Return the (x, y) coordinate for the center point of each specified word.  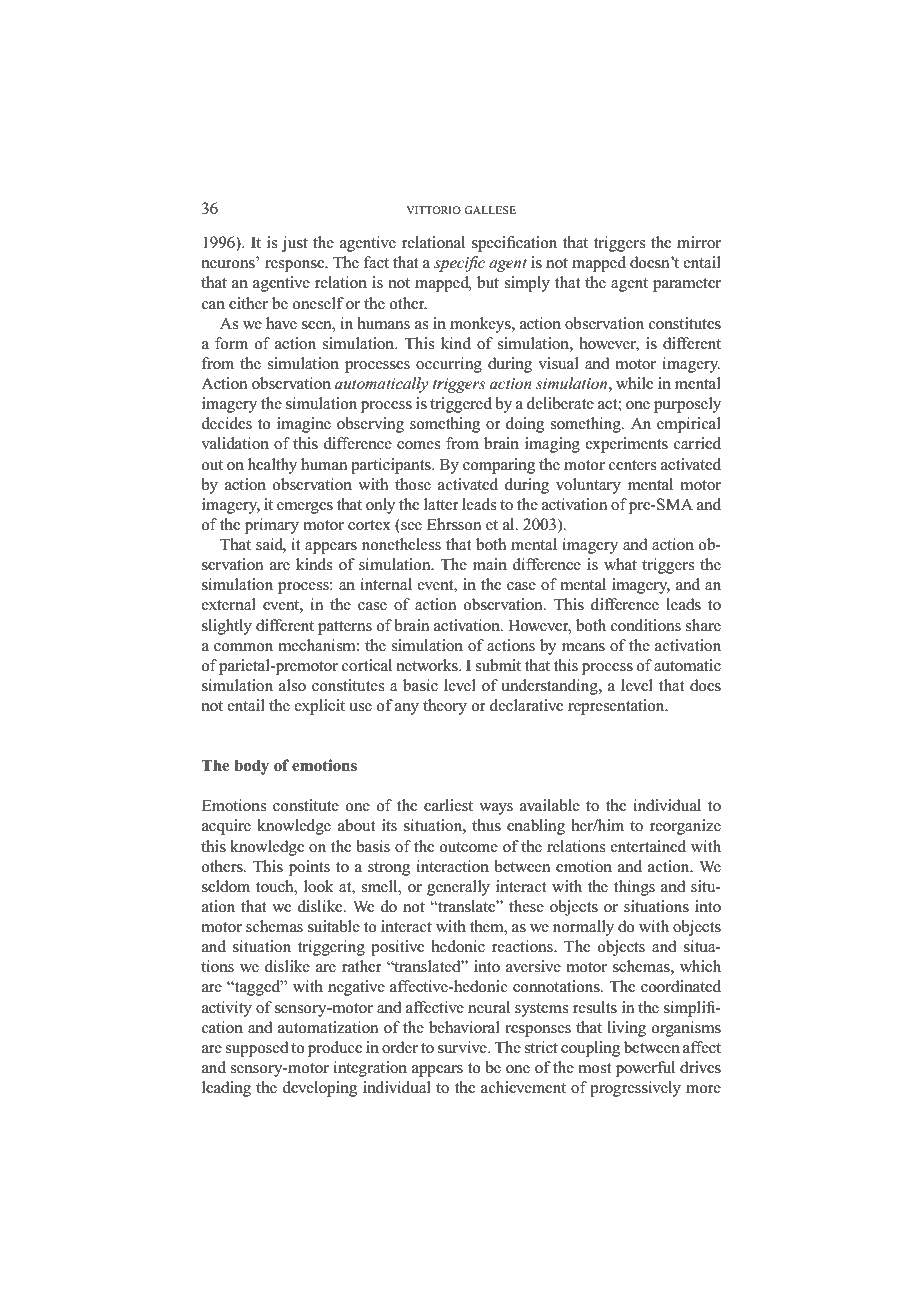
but (488, 282)
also (292, 685)
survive (463, 1047)
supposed (257, 1049)
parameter (687, 285)
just (294, 244)
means (583, 647)
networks (428, 665)
